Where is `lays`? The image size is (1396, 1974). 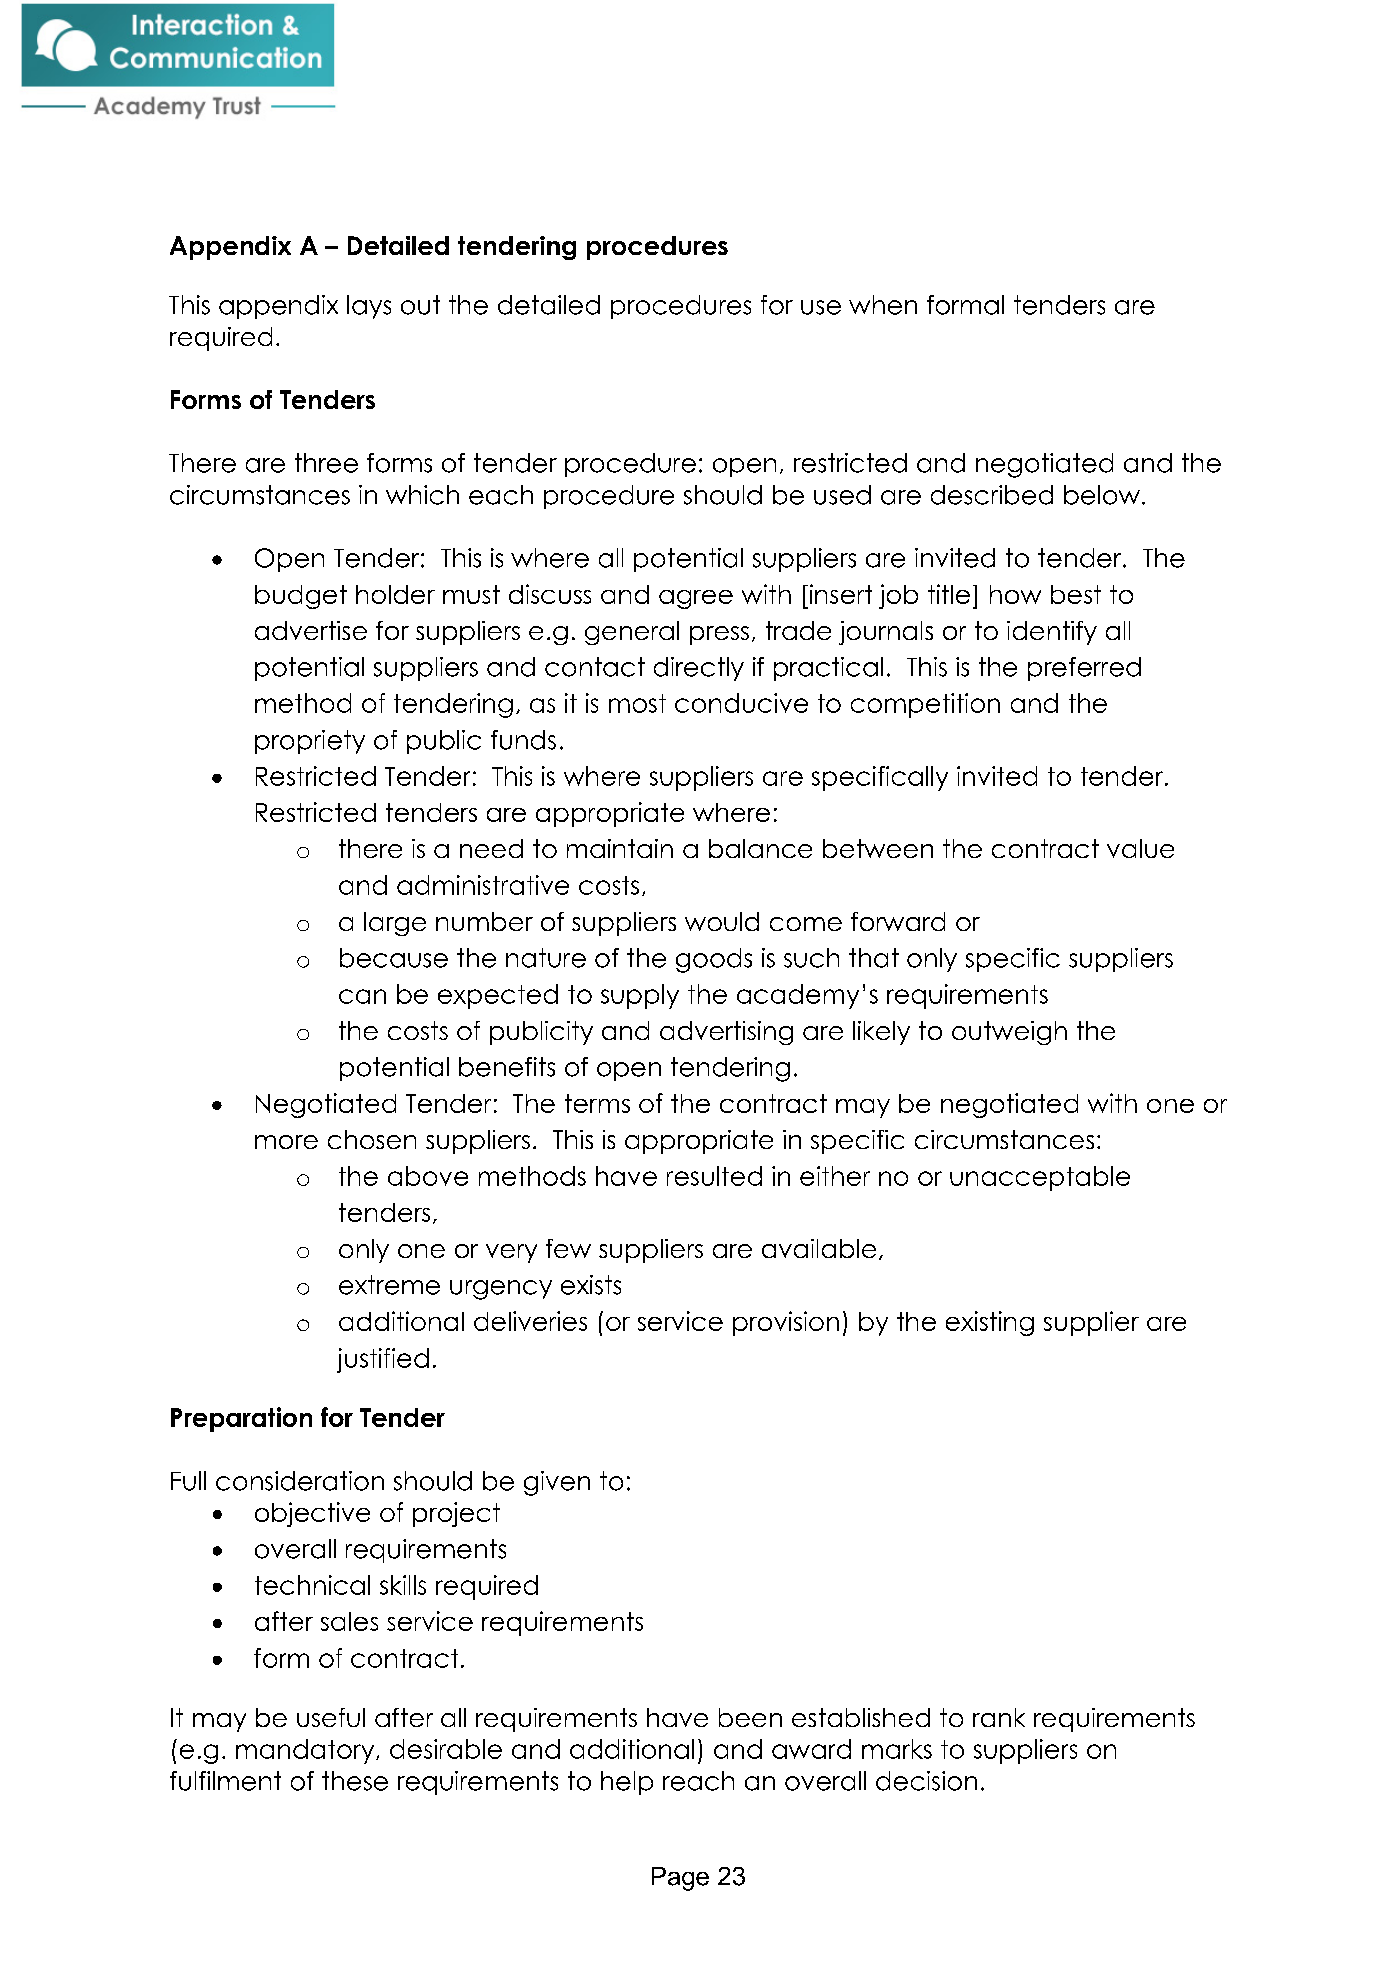 lays is located at coordinates (369, 307).
